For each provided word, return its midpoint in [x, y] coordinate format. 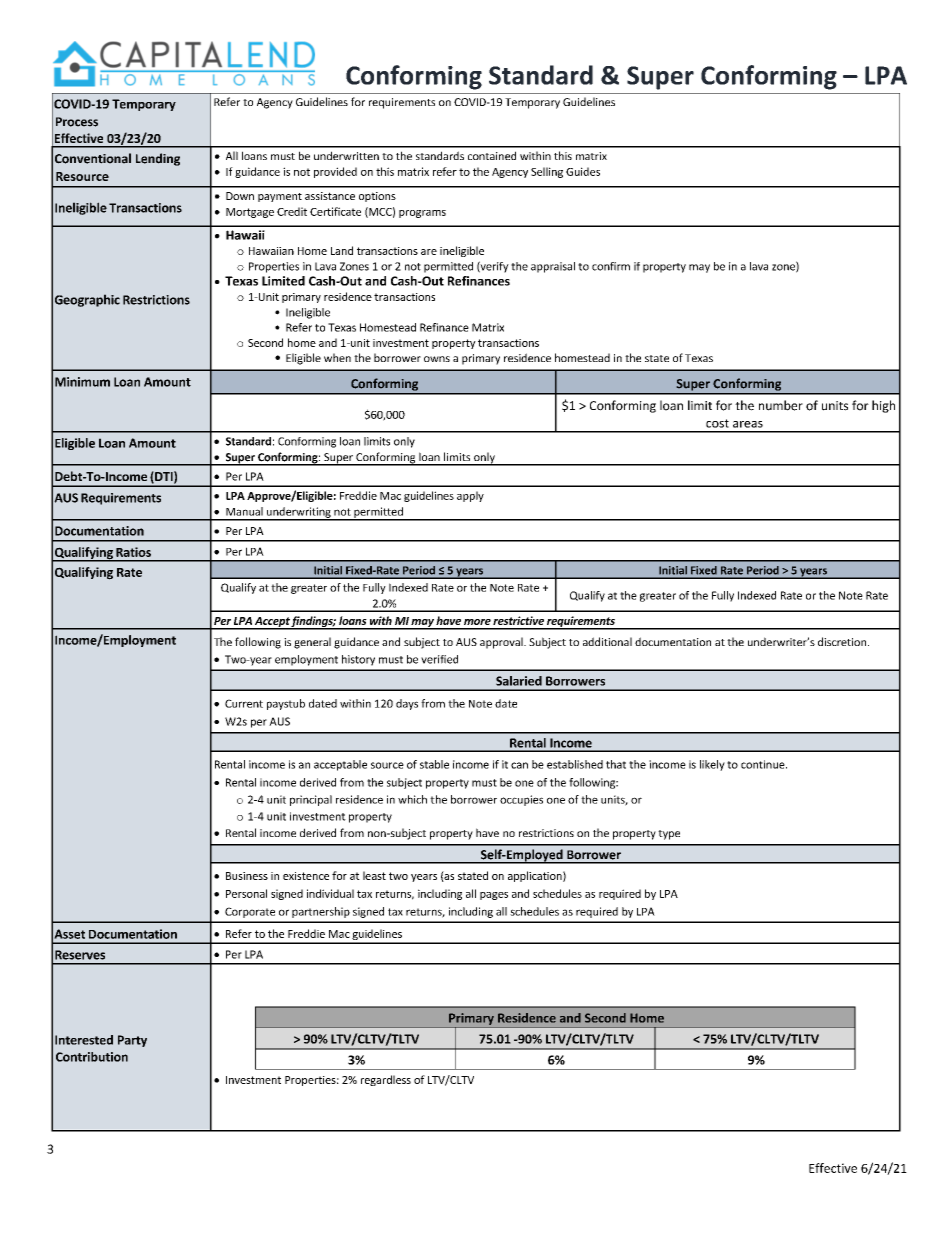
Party [132, 1041]
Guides [583, 171]
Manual [244, 511]
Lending [158, 159]
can [519, 765]
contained [492, 155]
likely [712, 765]
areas [748, 424]
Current [244, 703]
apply [470, 496]
